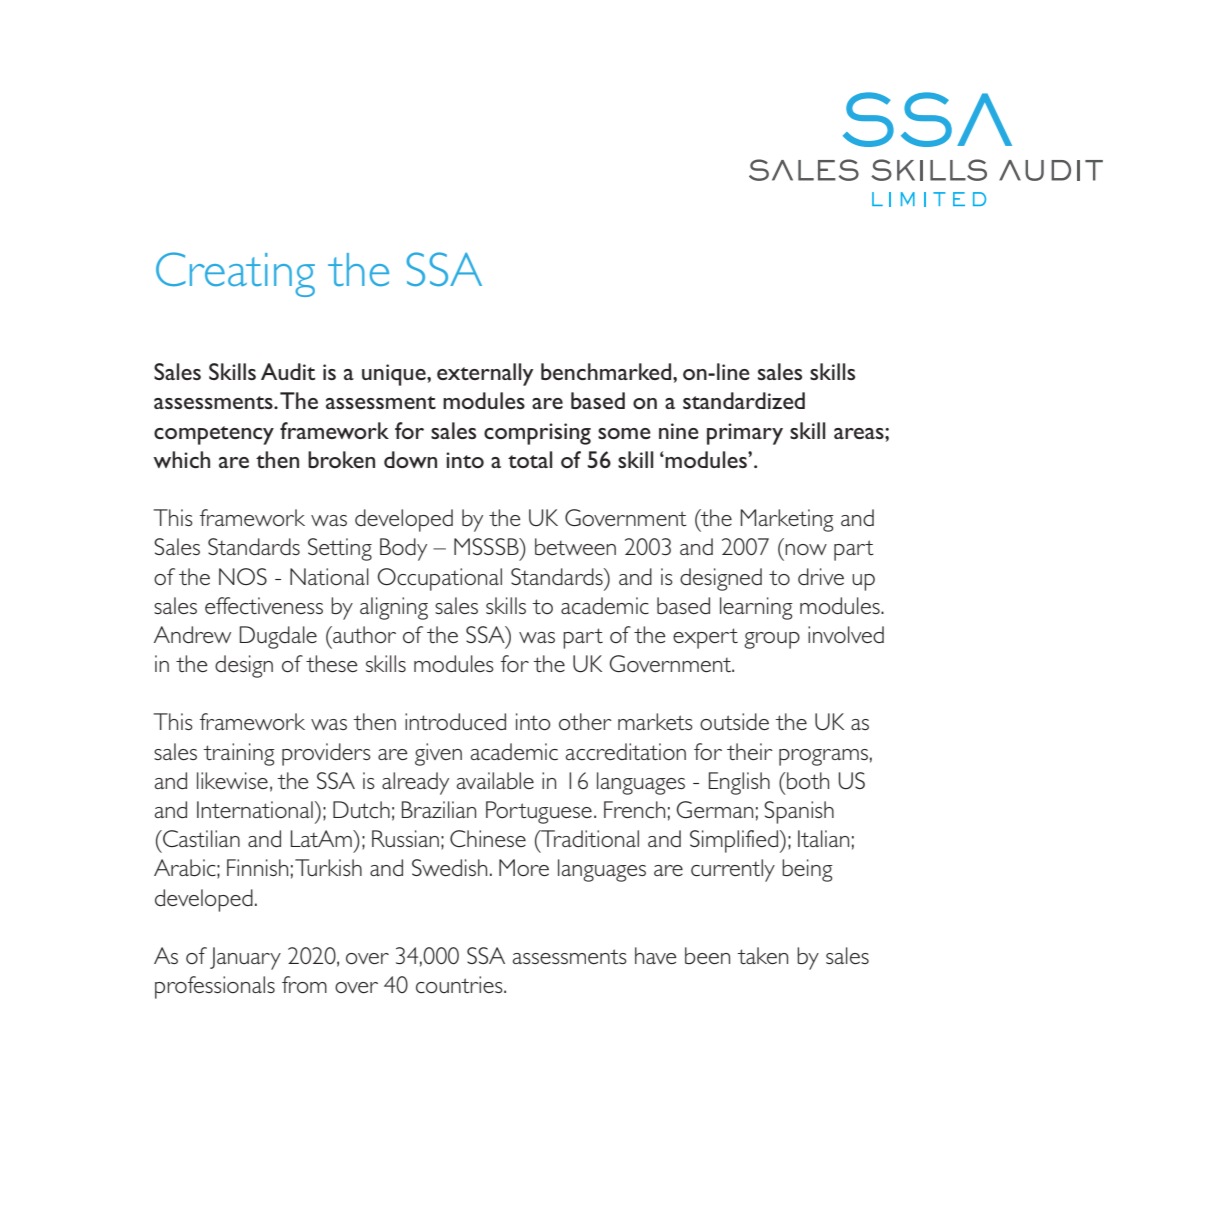  What do you see at coordinates (245, 958) in the screenshot?
I see `January` at bounding box center [245, 958].
